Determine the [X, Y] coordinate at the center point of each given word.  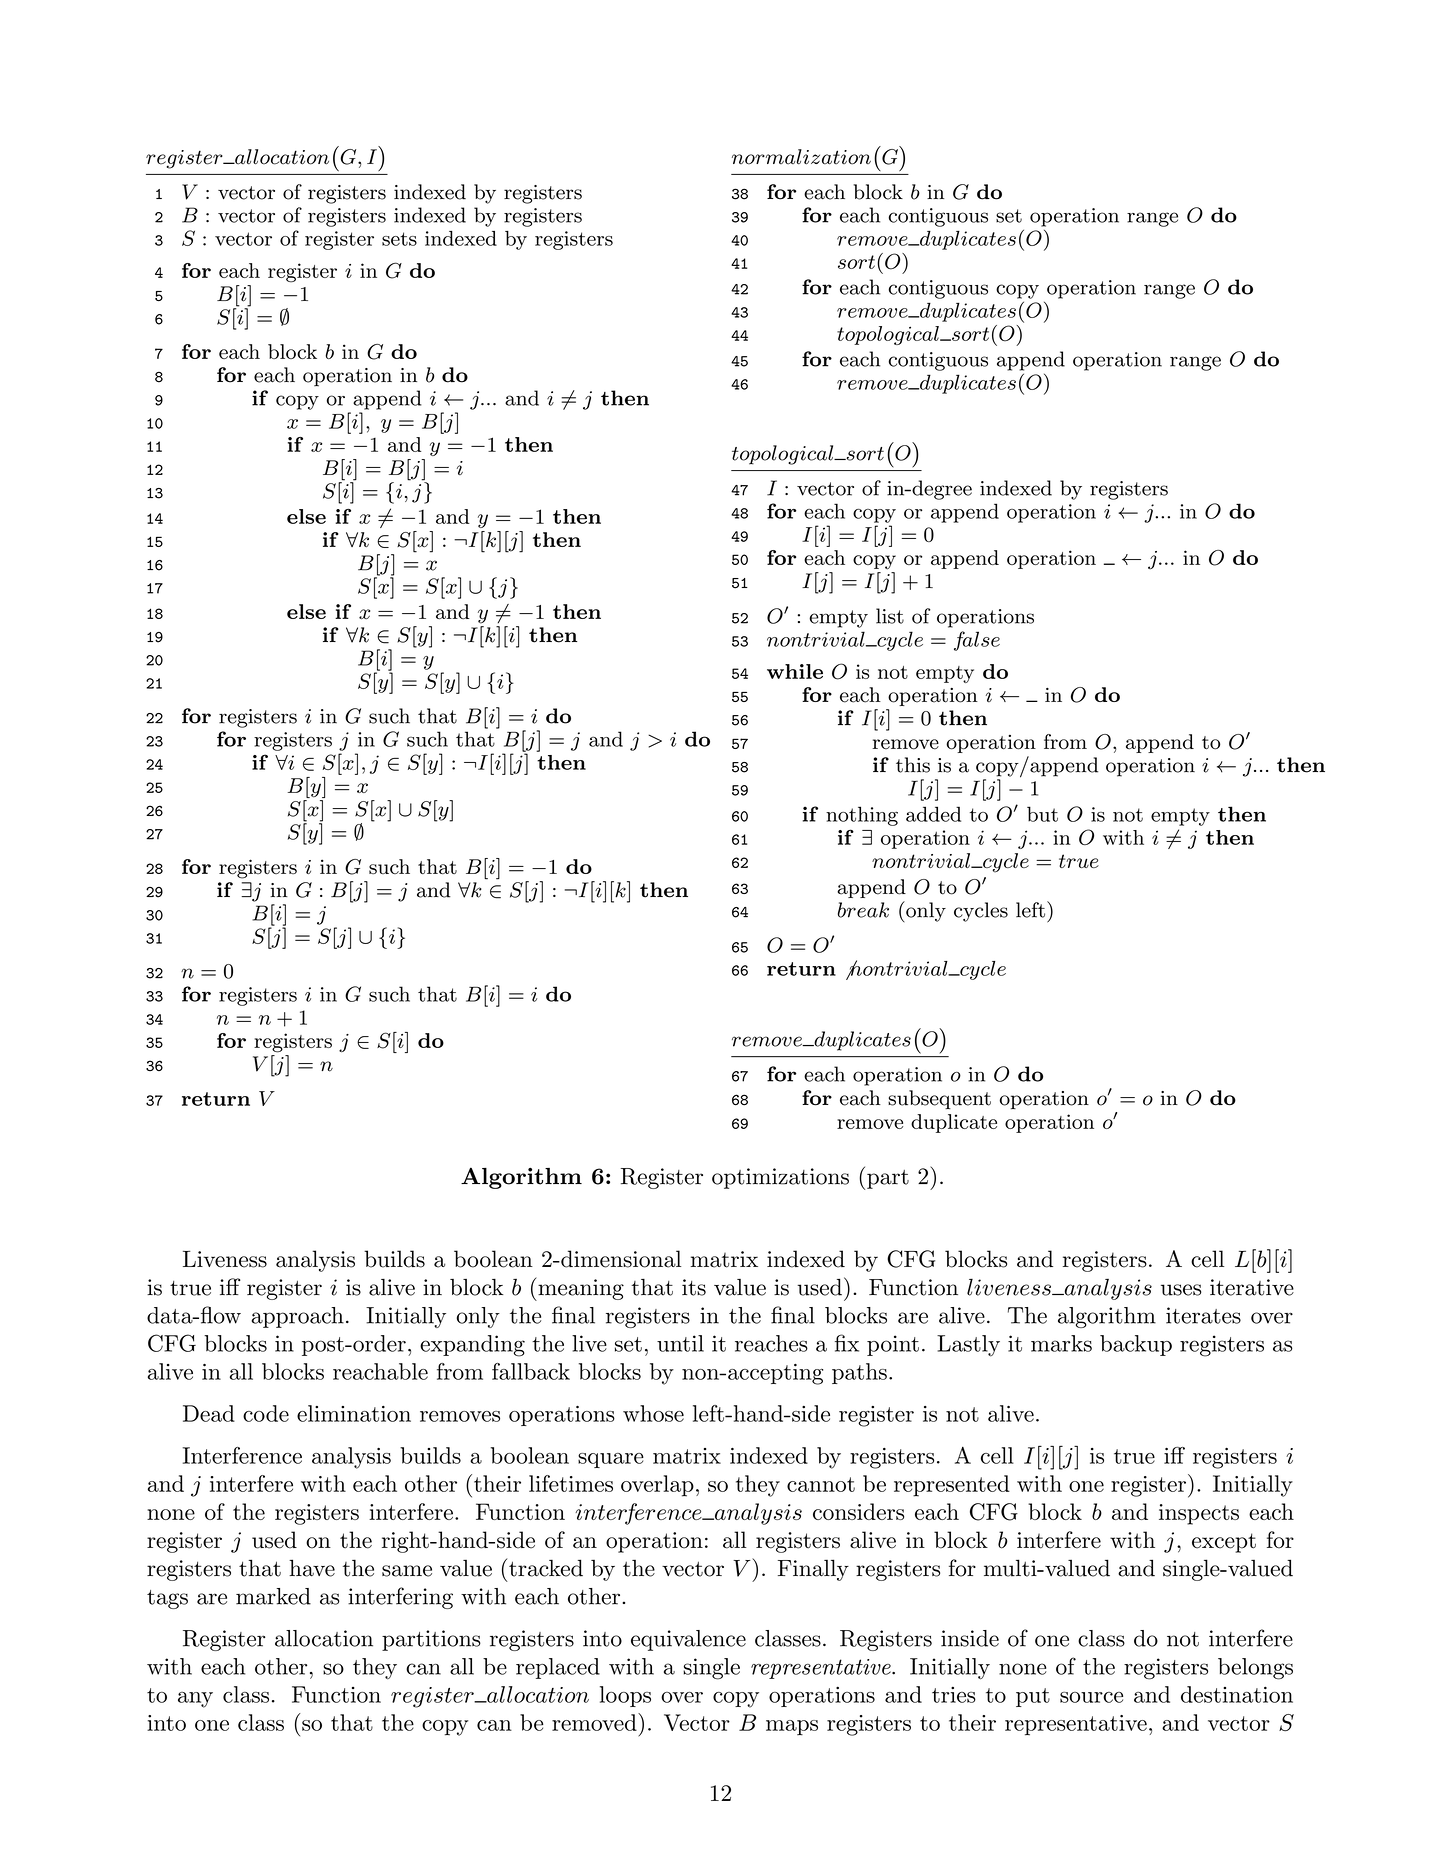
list [890, 616]
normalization [801, 157]
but [1042, 814]
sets [399, 239]
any [195, 1700]
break [863, 910]
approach [297, 1317]
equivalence [688, 1640]
